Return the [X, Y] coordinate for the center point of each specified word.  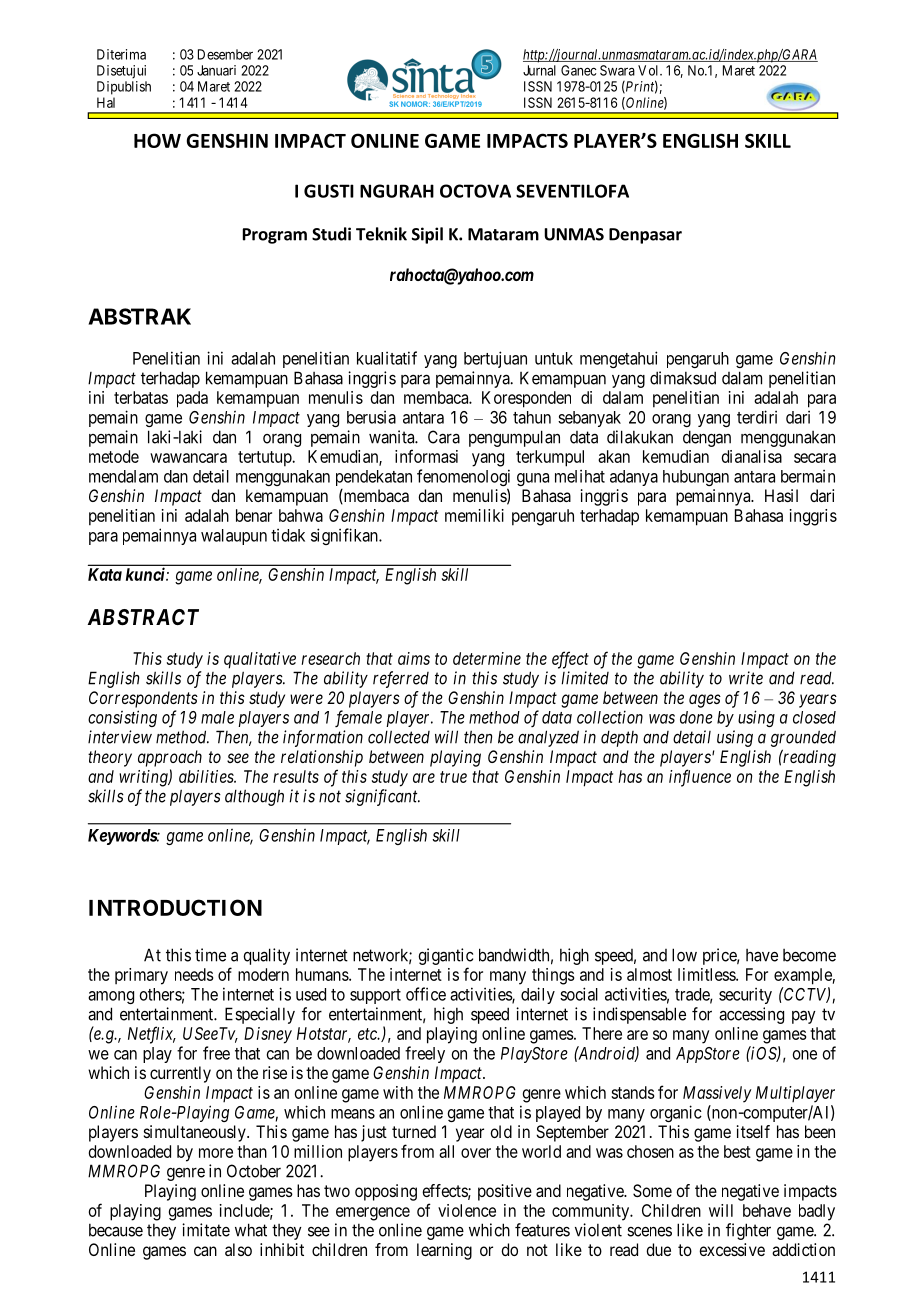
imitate [206, 1230]
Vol [649, 70]
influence [700, 778]
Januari [216, 70]
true [453, 777]
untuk [554, 358]
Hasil [781, 495]
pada [192, 399]
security [745, 995]
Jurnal [539, 70]
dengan [707, 438]
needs [194, 974]
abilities [207, 776]
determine [487, 658]
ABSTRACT [143, 617]
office [426, 994]
